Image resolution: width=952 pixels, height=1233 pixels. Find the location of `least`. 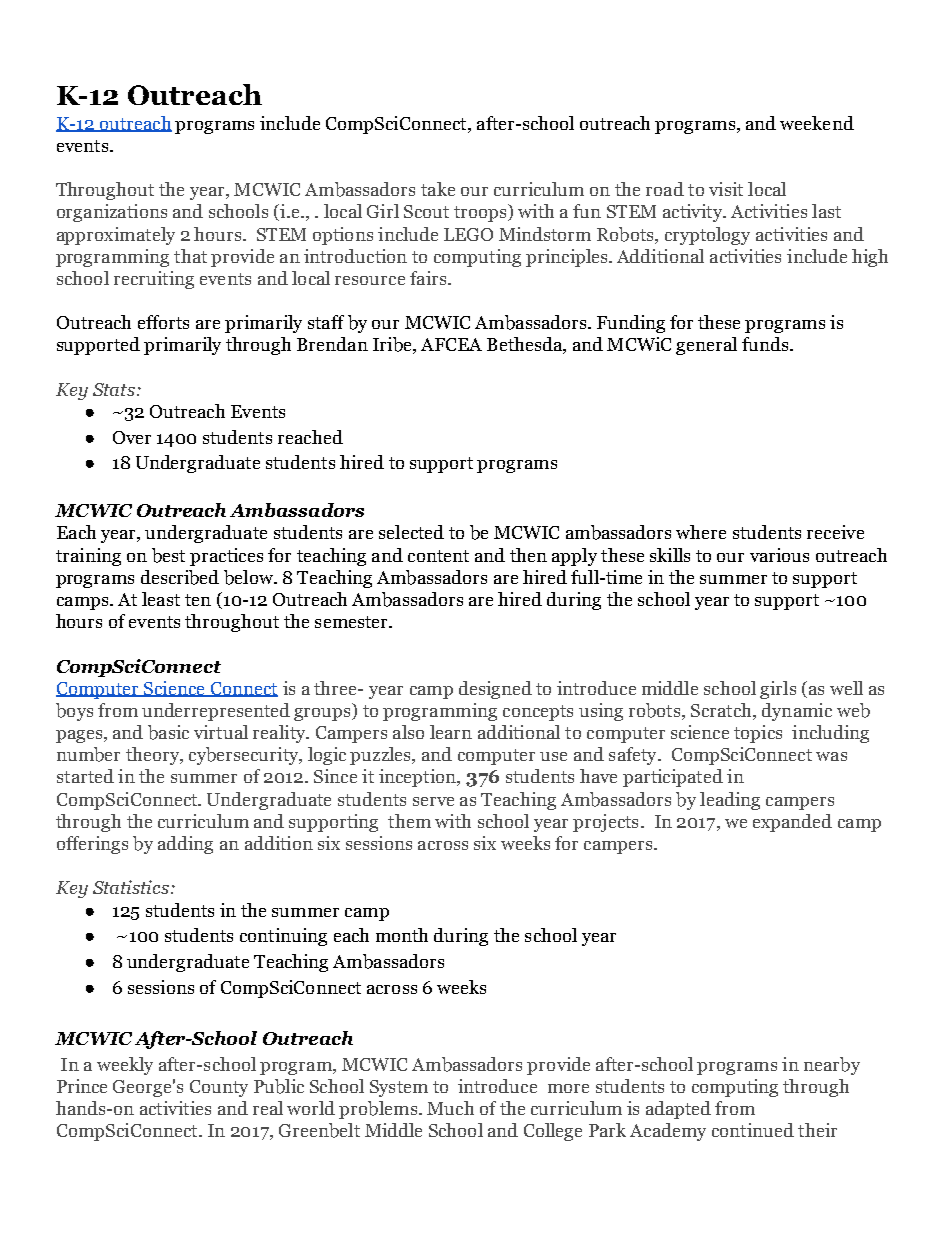

least is located at coordinates (161, 599).
